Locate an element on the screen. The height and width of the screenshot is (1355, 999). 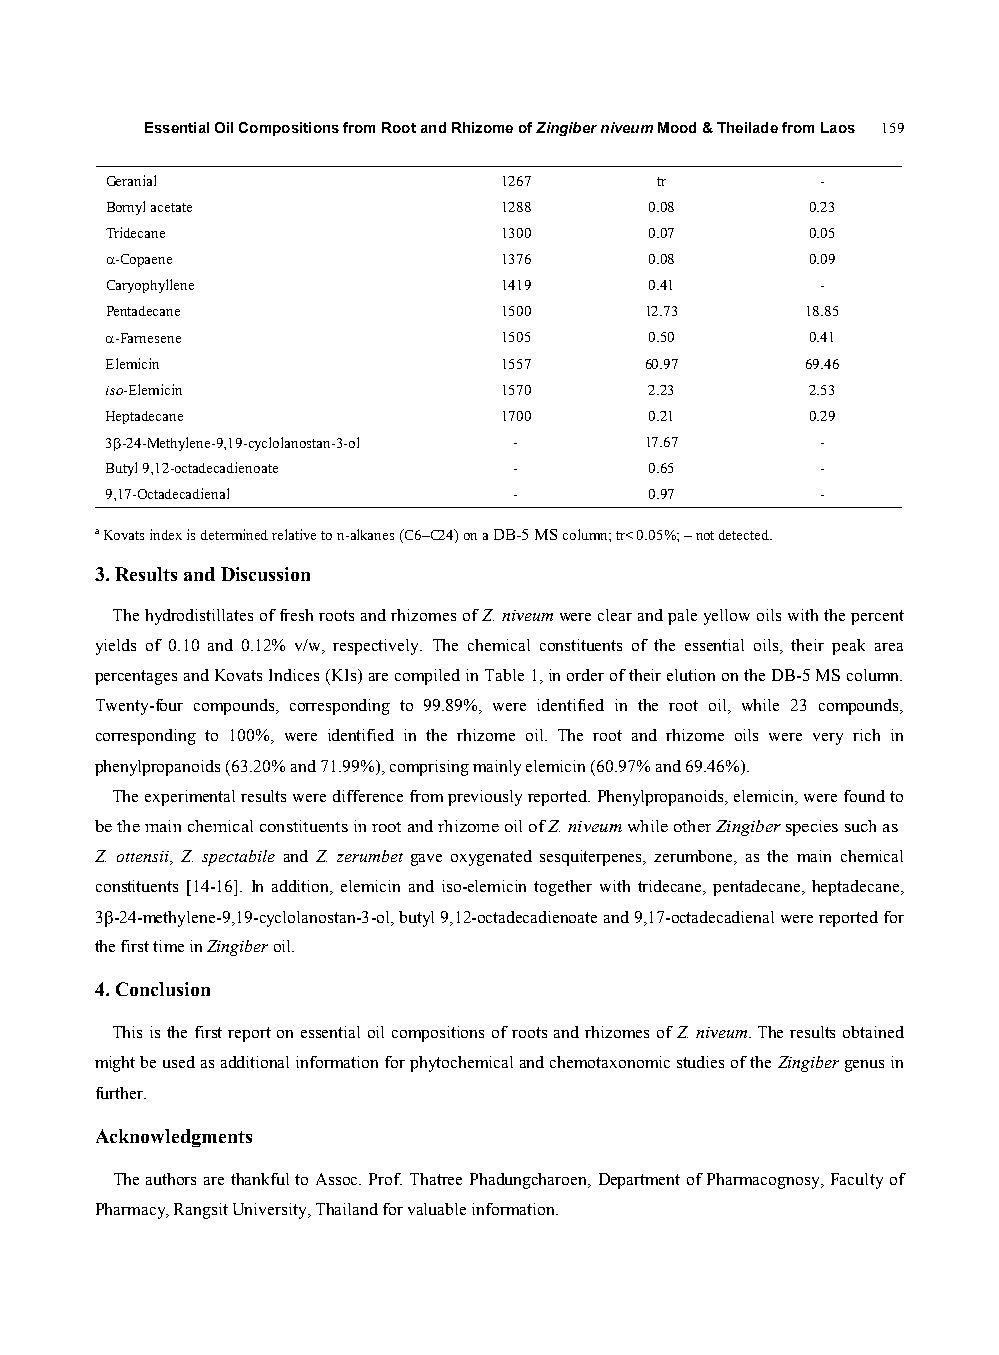
valuable is located at coordinates (437, 1209).
